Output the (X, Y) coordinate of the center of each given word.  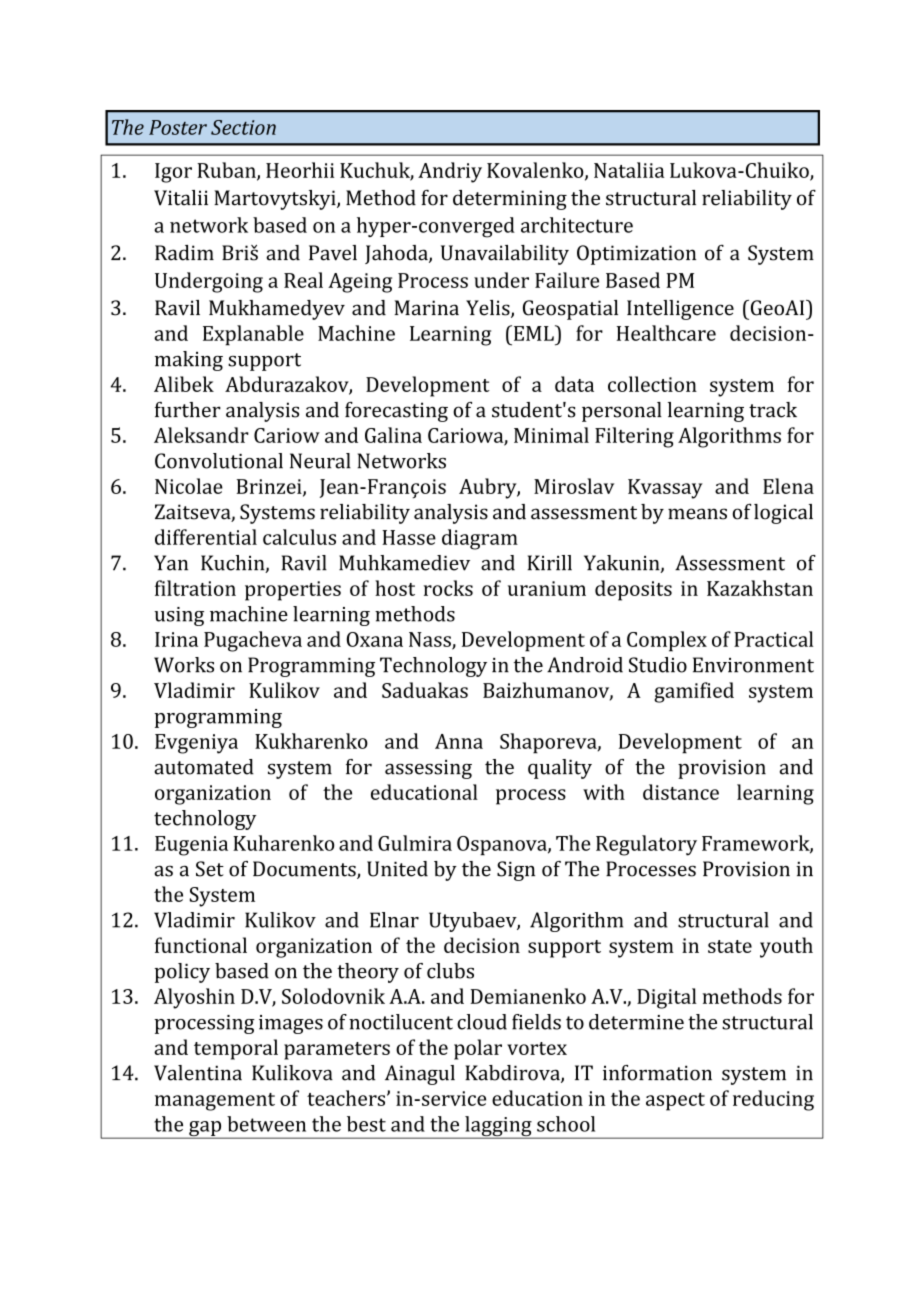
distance (681, 792)
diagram (480, 539)
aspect (675, 1102)
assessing (428, 769)
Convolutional (219, 461)
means (697, 514)
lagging (498, 1127)
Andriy (450, 172)
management (215, 1102)
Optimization (636, 255)
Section (243, 127)
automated (204, 767)
